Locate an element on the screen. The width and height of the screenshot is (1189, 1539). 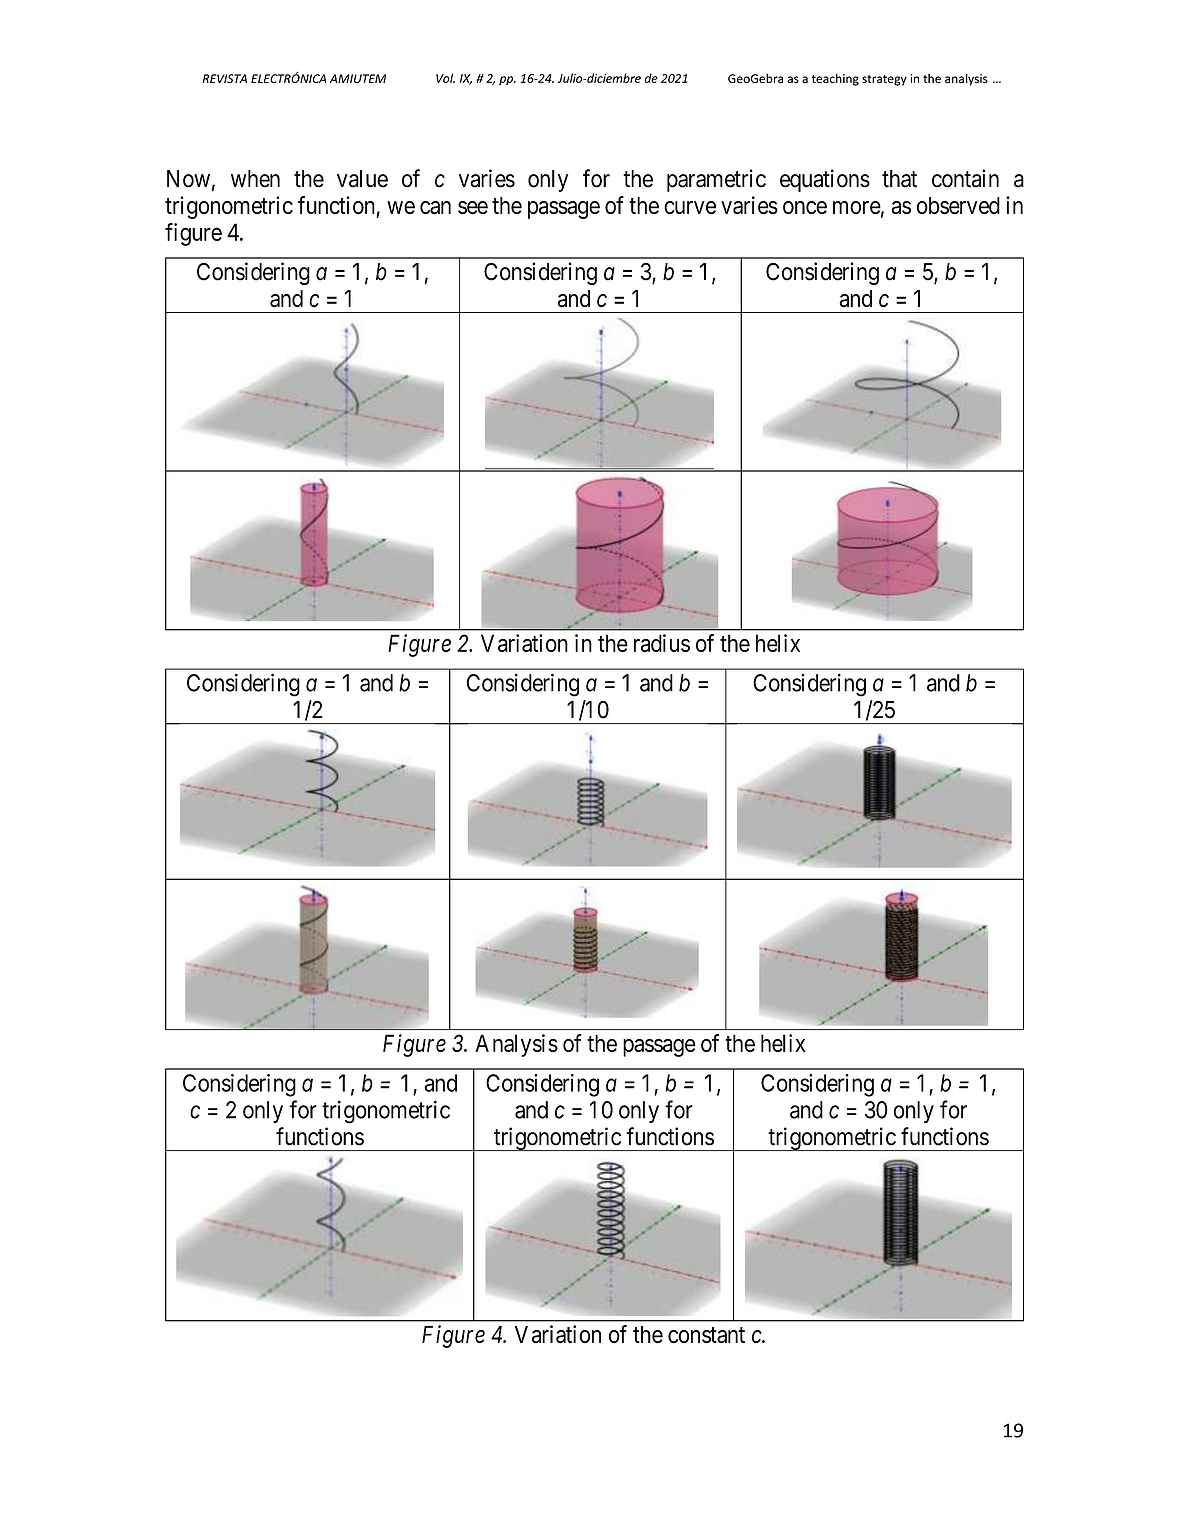
parametric is located at coordinates (716, 180).
